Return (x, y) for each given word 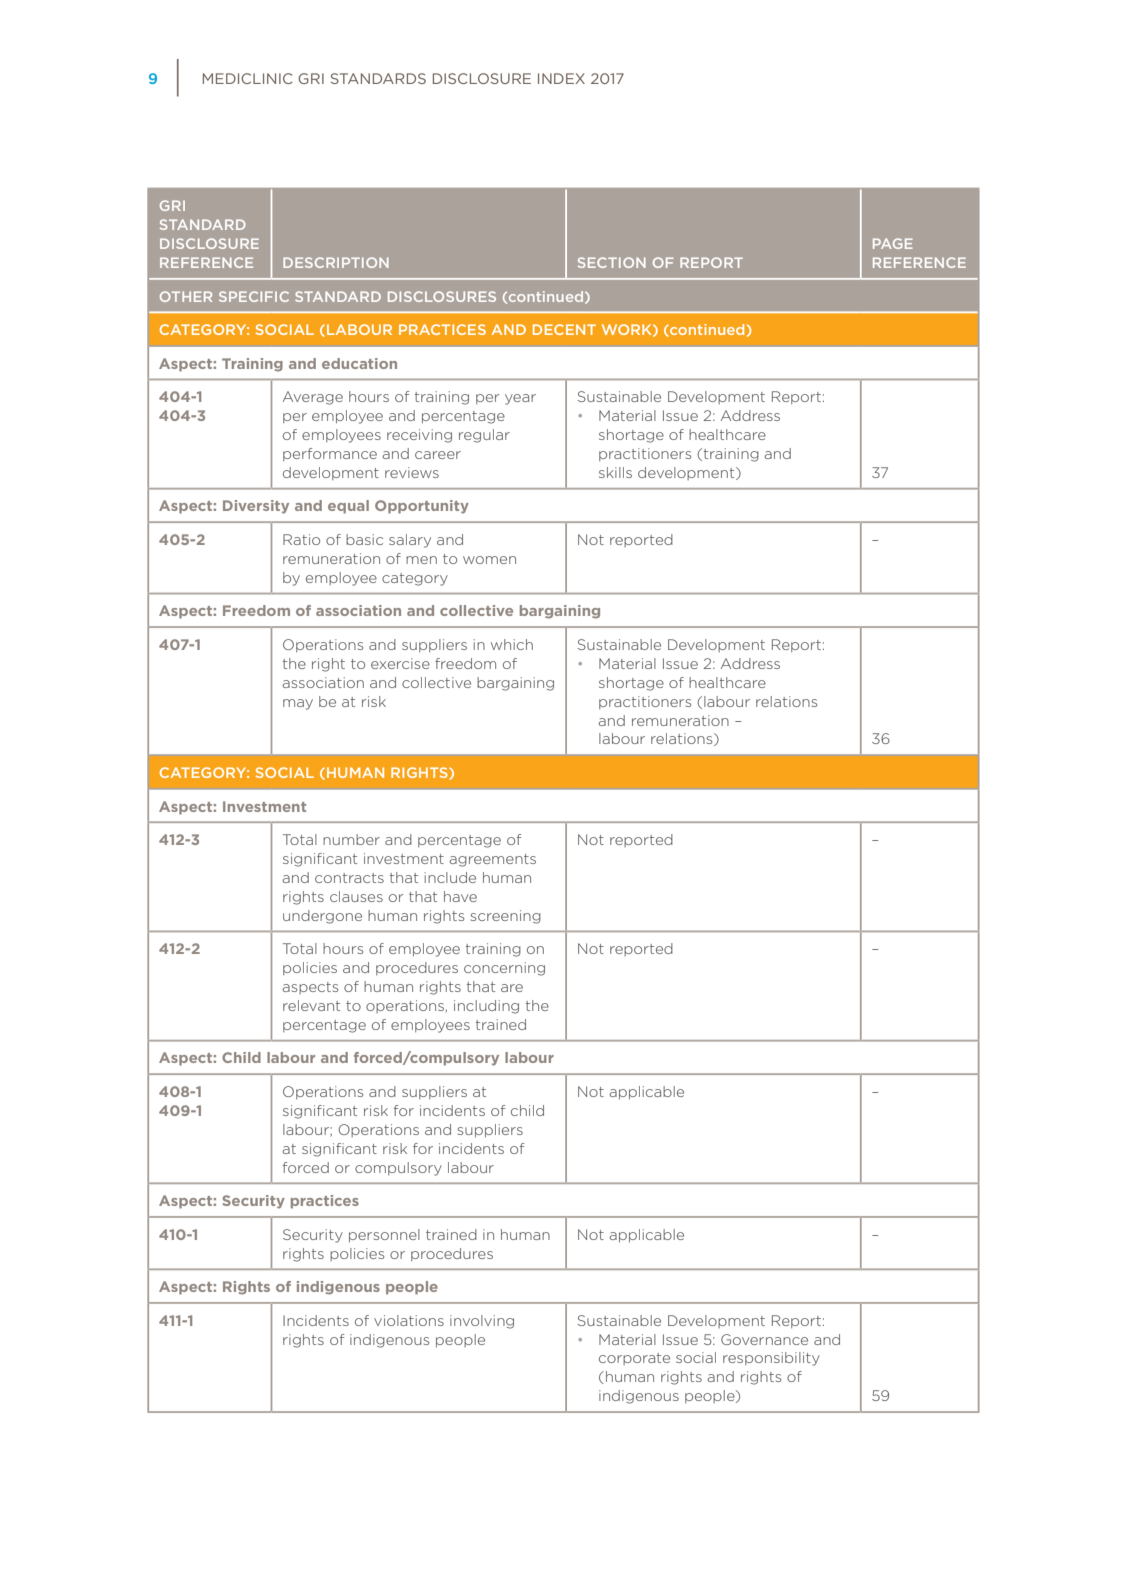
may (298, 704)
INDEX (561, 78)
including (486, 1007)
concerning (504, 969)
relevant (311, 1005)
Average (313, 398)
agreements (492, 860)
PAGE (893, 243)
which (512, 644)
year (520, 399)
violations (409, 1320)
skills (615, 472)
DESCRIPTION (336, 262)
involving (482, 1322)
